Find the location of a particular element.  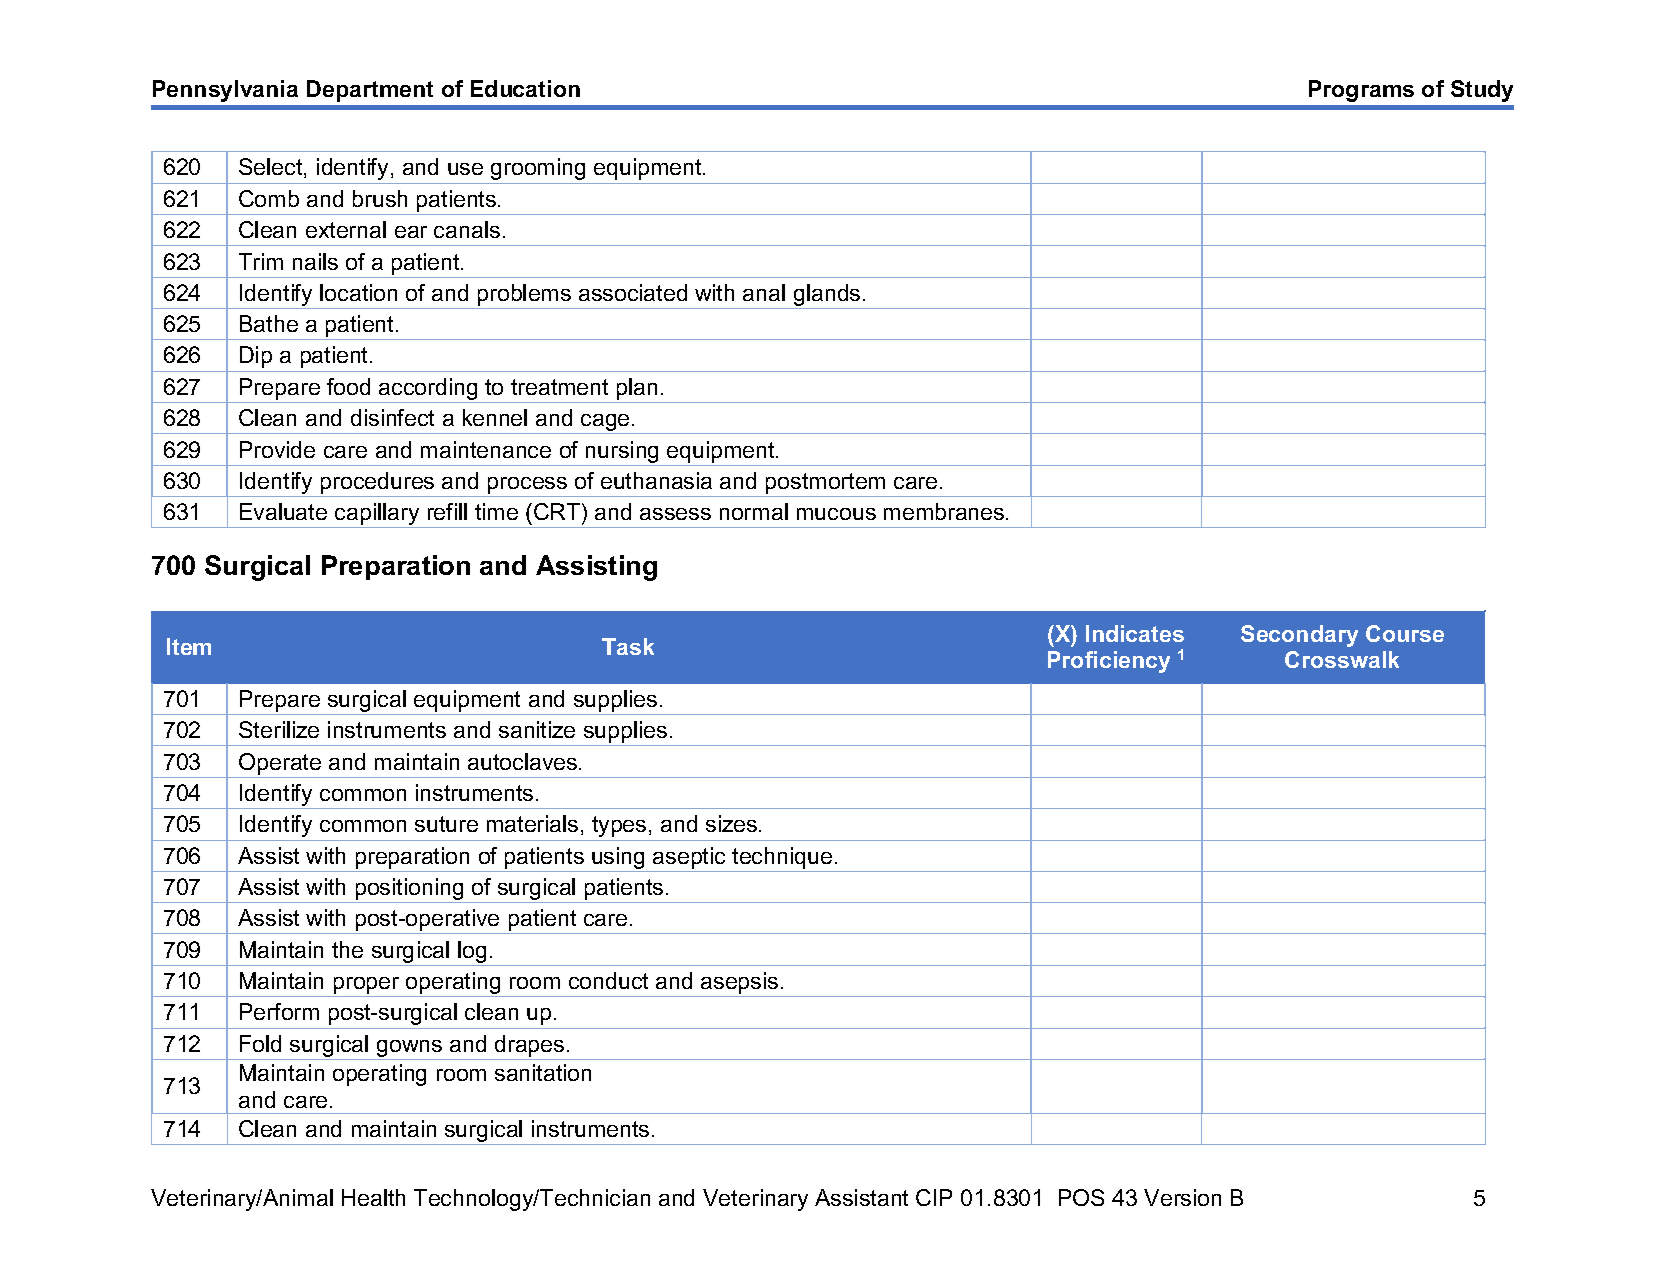

membranes is located at coordinates (945, 511).
